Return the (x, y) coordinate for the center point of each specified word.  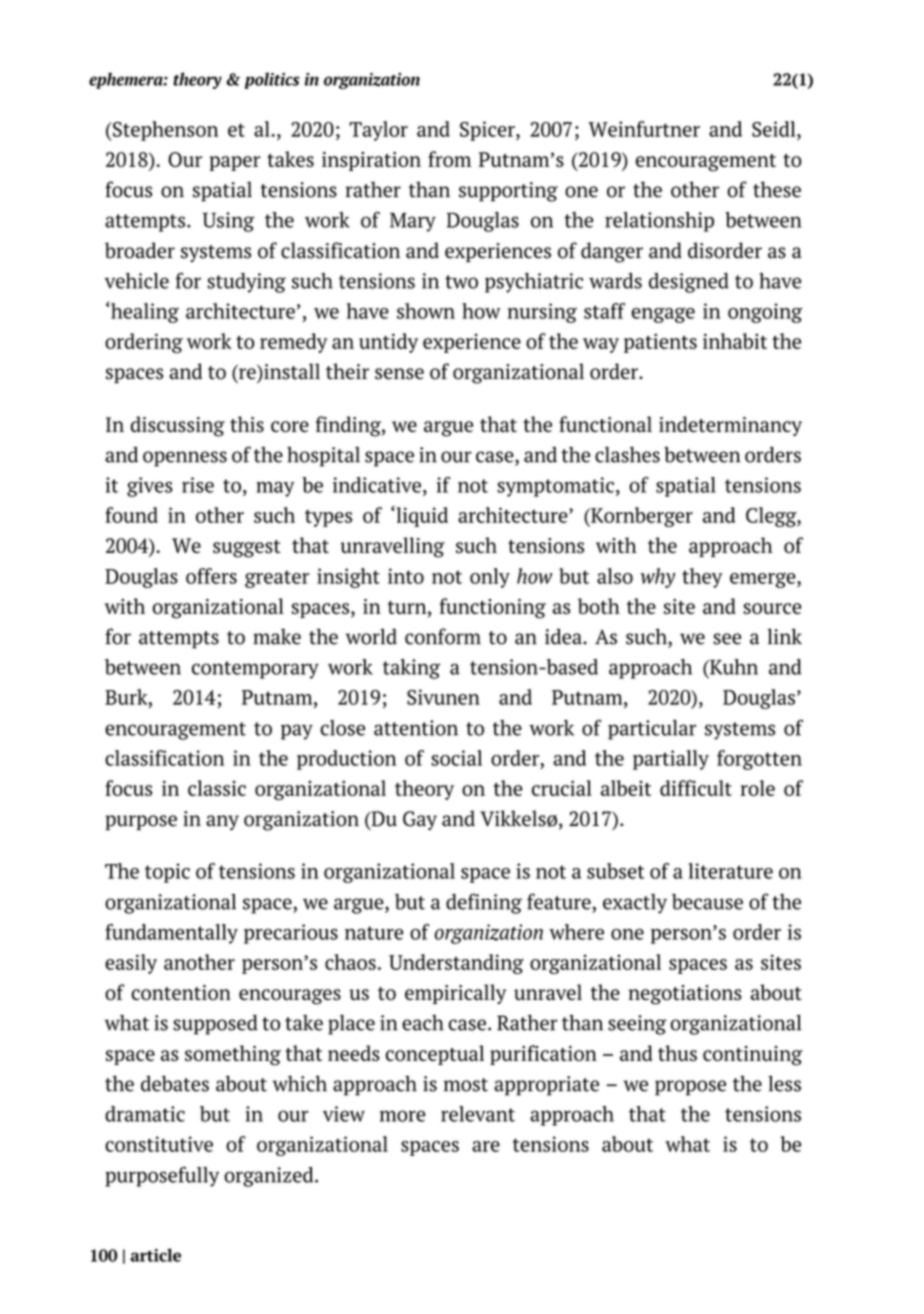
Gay (420, 821)
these (777, 189)
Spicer (488, 131)
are (486, 1146)
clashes (627, 454)
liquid (421, 516)
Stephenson (164, 131)
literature (731, 871)
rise (198, 485)
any (222, 823)
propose (690, 1088)
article (155, 1255)
